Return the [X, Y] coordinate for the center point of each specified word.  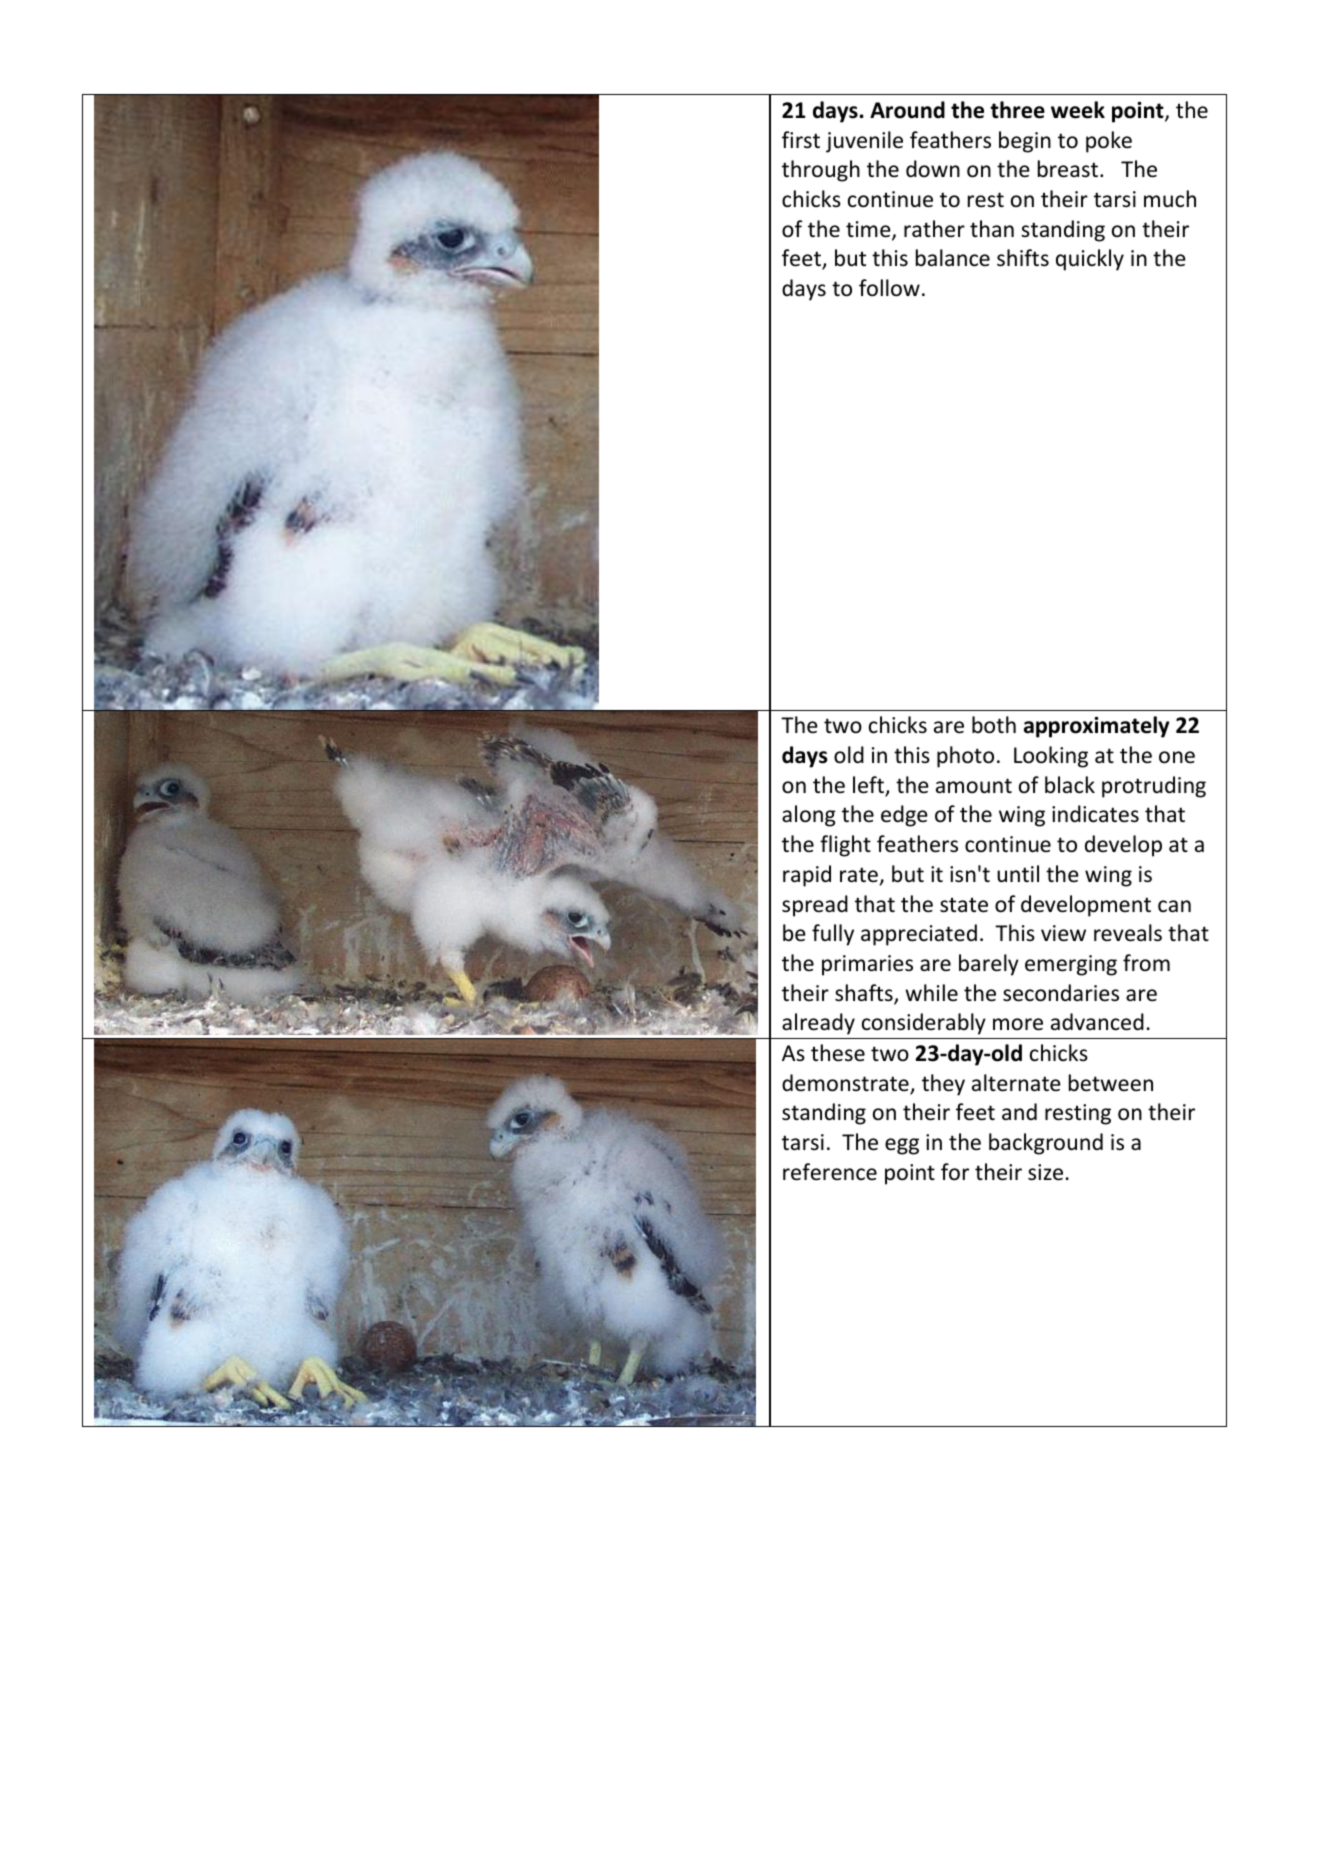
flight [845, 846]
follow [889, 288]
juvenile [864, 142]
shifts [1023, 258]
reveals [1128, 933]
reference [830, 1172]
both [994, 725]
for [955, 1172]
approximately [1097, 727]
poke [1109, 142]
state [964, 905]
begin [1025, 142]
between [1111, 1083]
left [870, 786]
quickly [1090, 260]
